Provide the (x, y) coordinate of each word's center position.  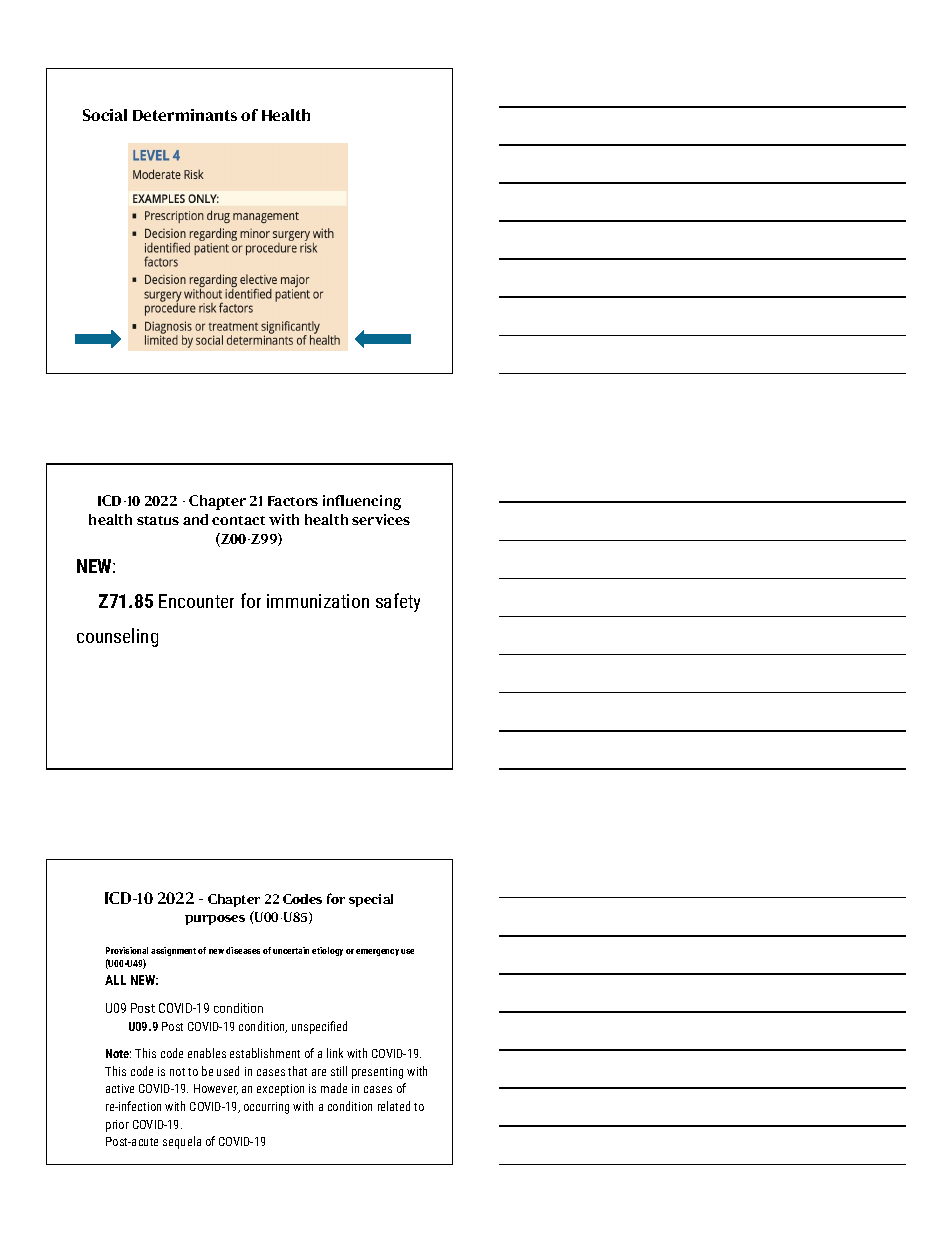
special (371, 900)
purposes (215, 920)
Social (105, 115)
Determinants (185, 115)
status (158, 520)
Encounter (196, 601)
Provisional (127, 950)
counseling (117, 637)
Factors (293, 501)
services (381, 519)
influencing (362, 502)
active (120, 1088)
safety (398, 602)
